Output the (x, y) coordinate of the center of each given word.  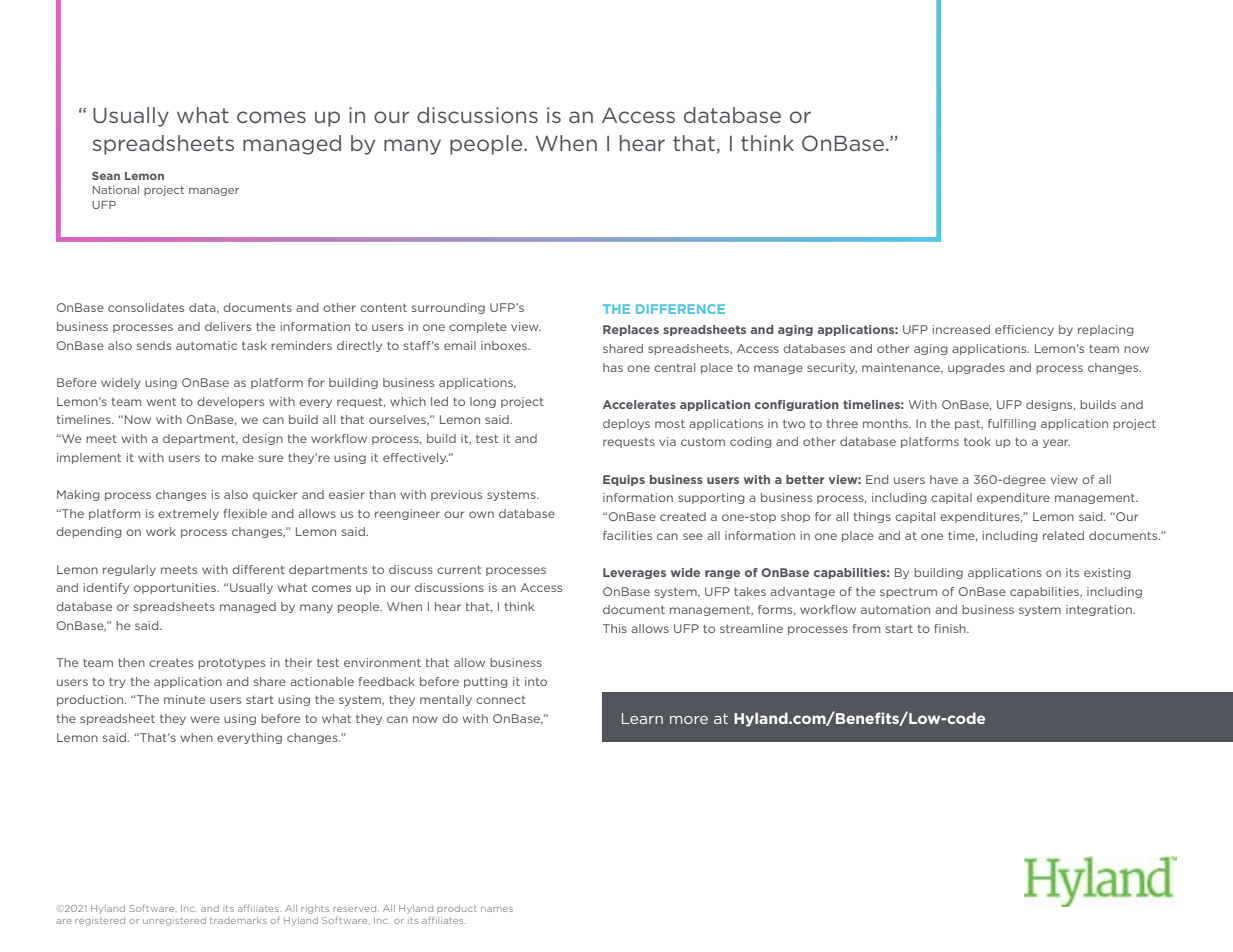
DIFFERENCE (680, 309)
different (258, 569)
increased (961, 329)
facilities (627, 535)
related (1063, 535)
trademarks (238, 920)
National (116, 189)
